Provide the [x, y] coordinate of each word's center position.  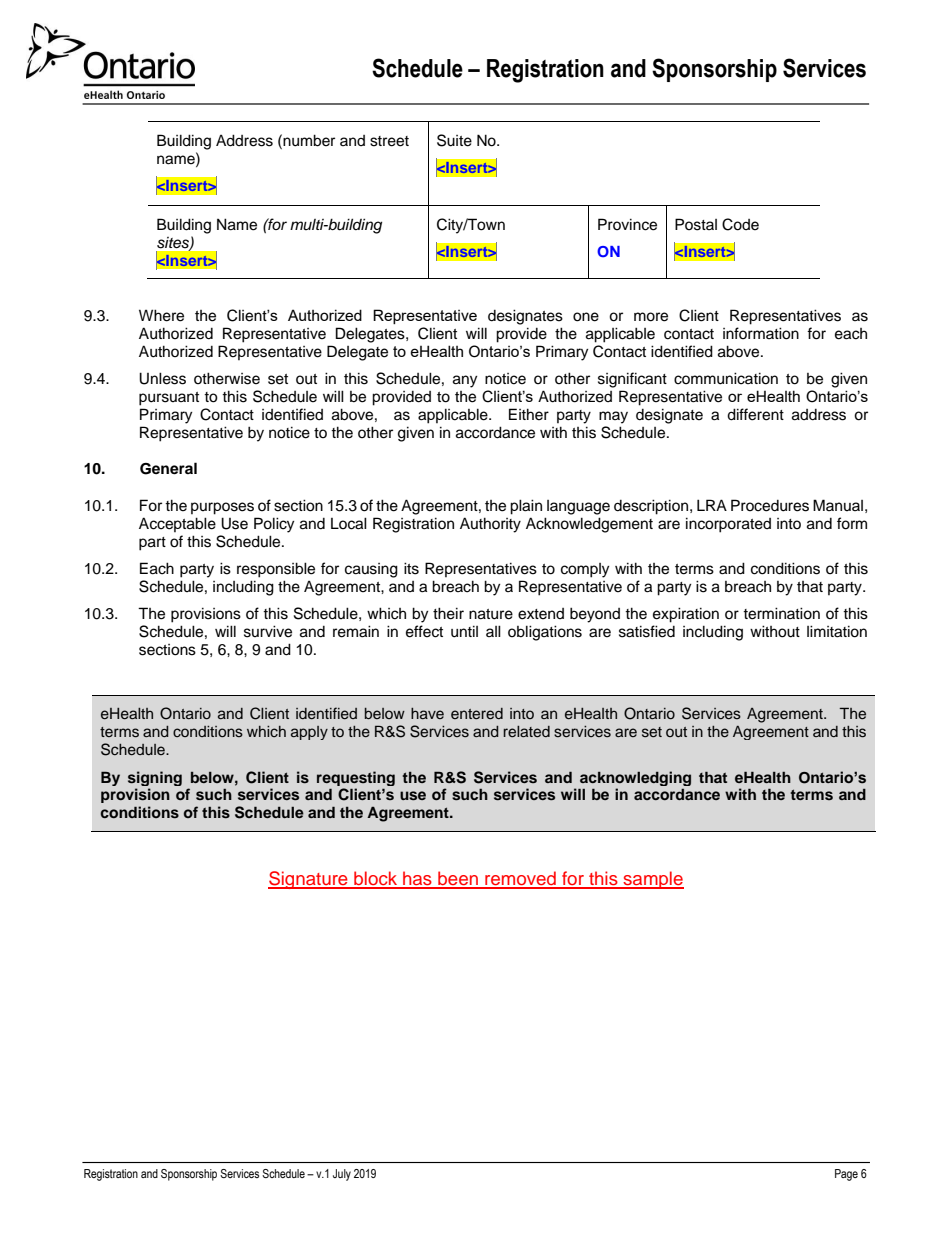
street [389, 141]
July [342, 1175]
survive [268, 631]
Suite [454, 140]
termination [781, 613]
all [493, 631]
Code [740, 224]
